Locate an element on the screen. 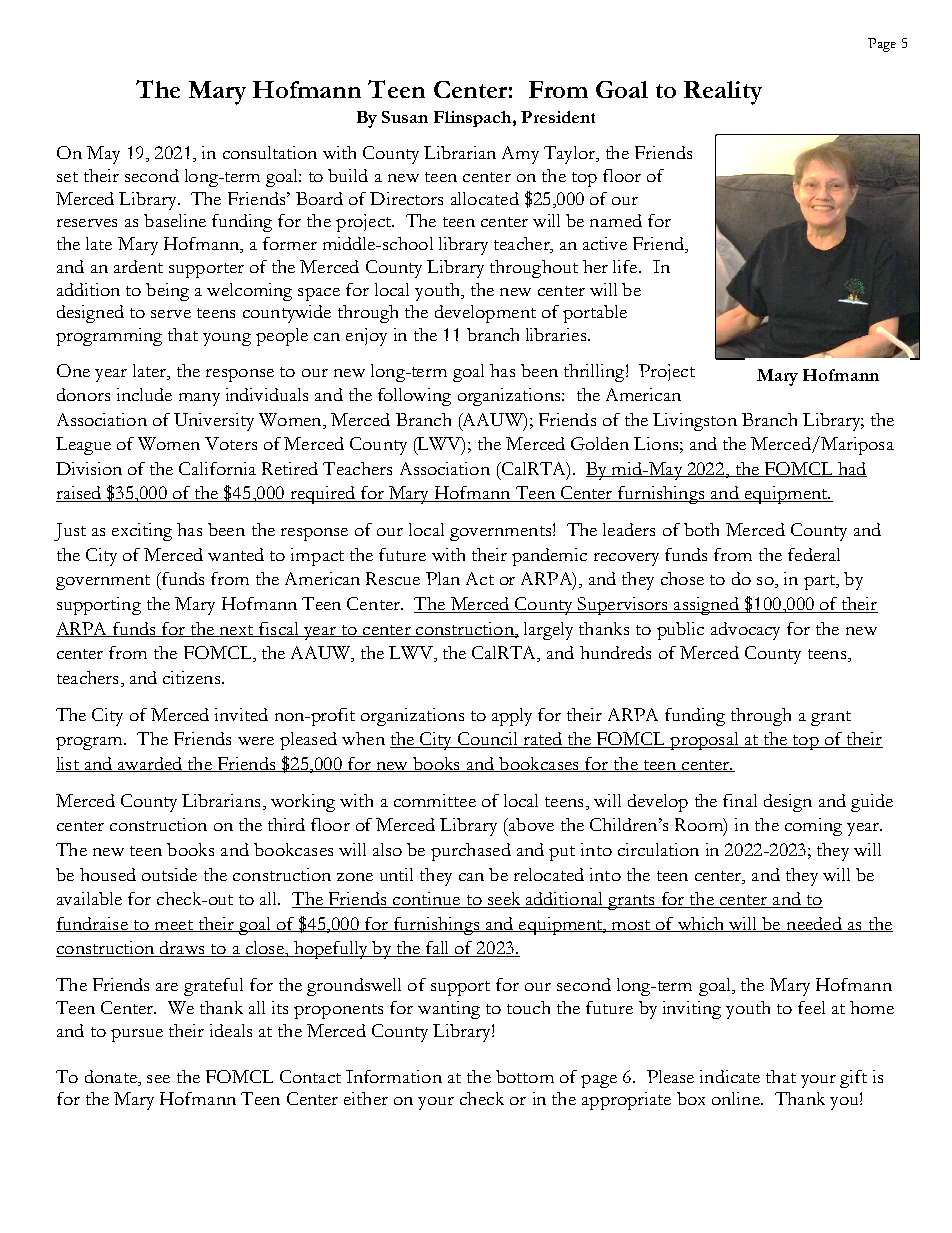 The image size is (952, 1233). Plan is located at coordinates (443, 578).
